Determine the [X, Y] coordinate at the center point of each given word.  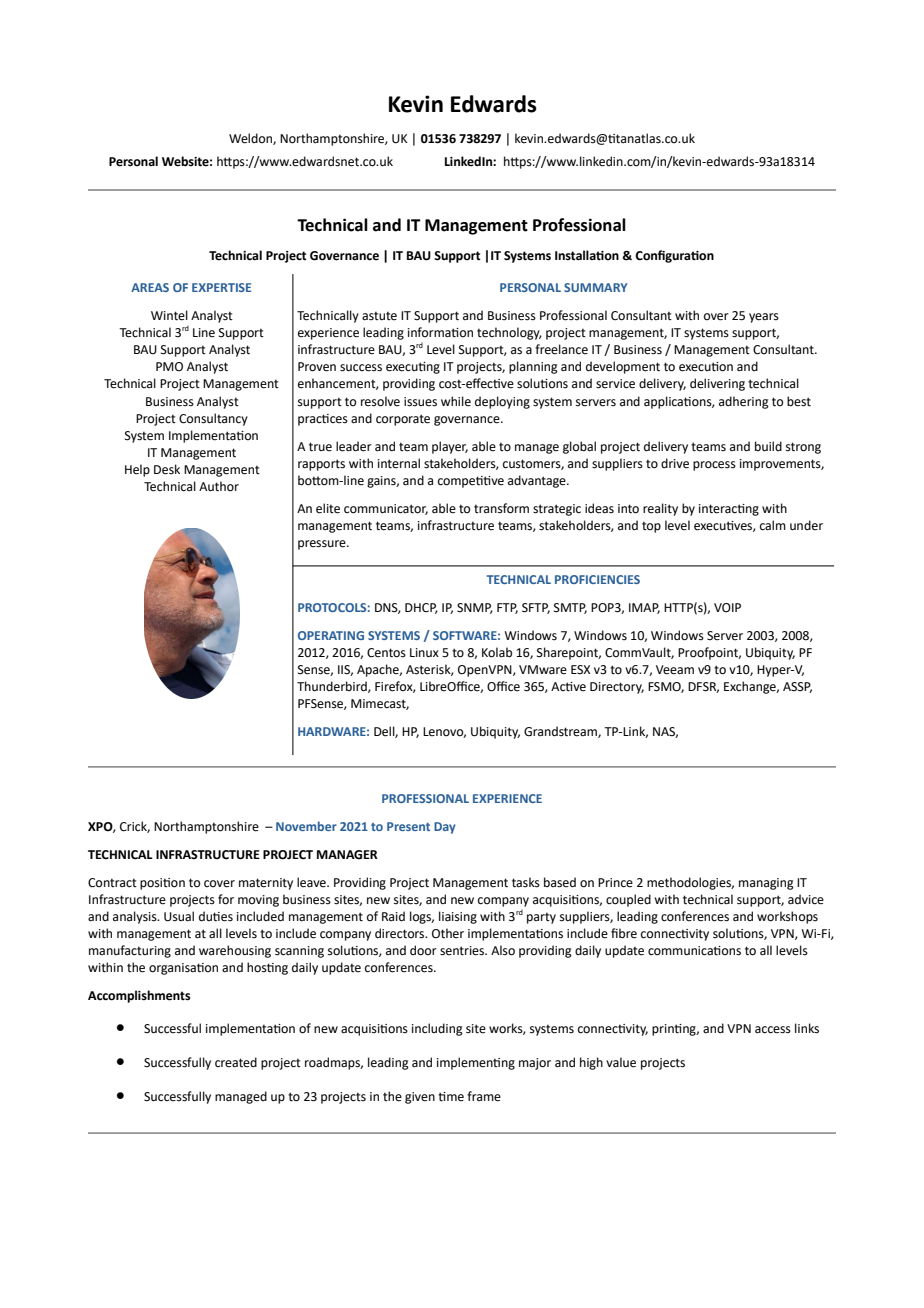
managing [766, 884]
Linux [424, 653]
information [440, 332]
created [236, 1062]
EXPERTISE [221, 287]
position [162, 884]
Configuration [674, 256]
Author [219, 486]
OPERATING [331, 635]
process [714, 466]
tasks [526, 882]
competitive [471, 482]
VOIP [727, 608]
